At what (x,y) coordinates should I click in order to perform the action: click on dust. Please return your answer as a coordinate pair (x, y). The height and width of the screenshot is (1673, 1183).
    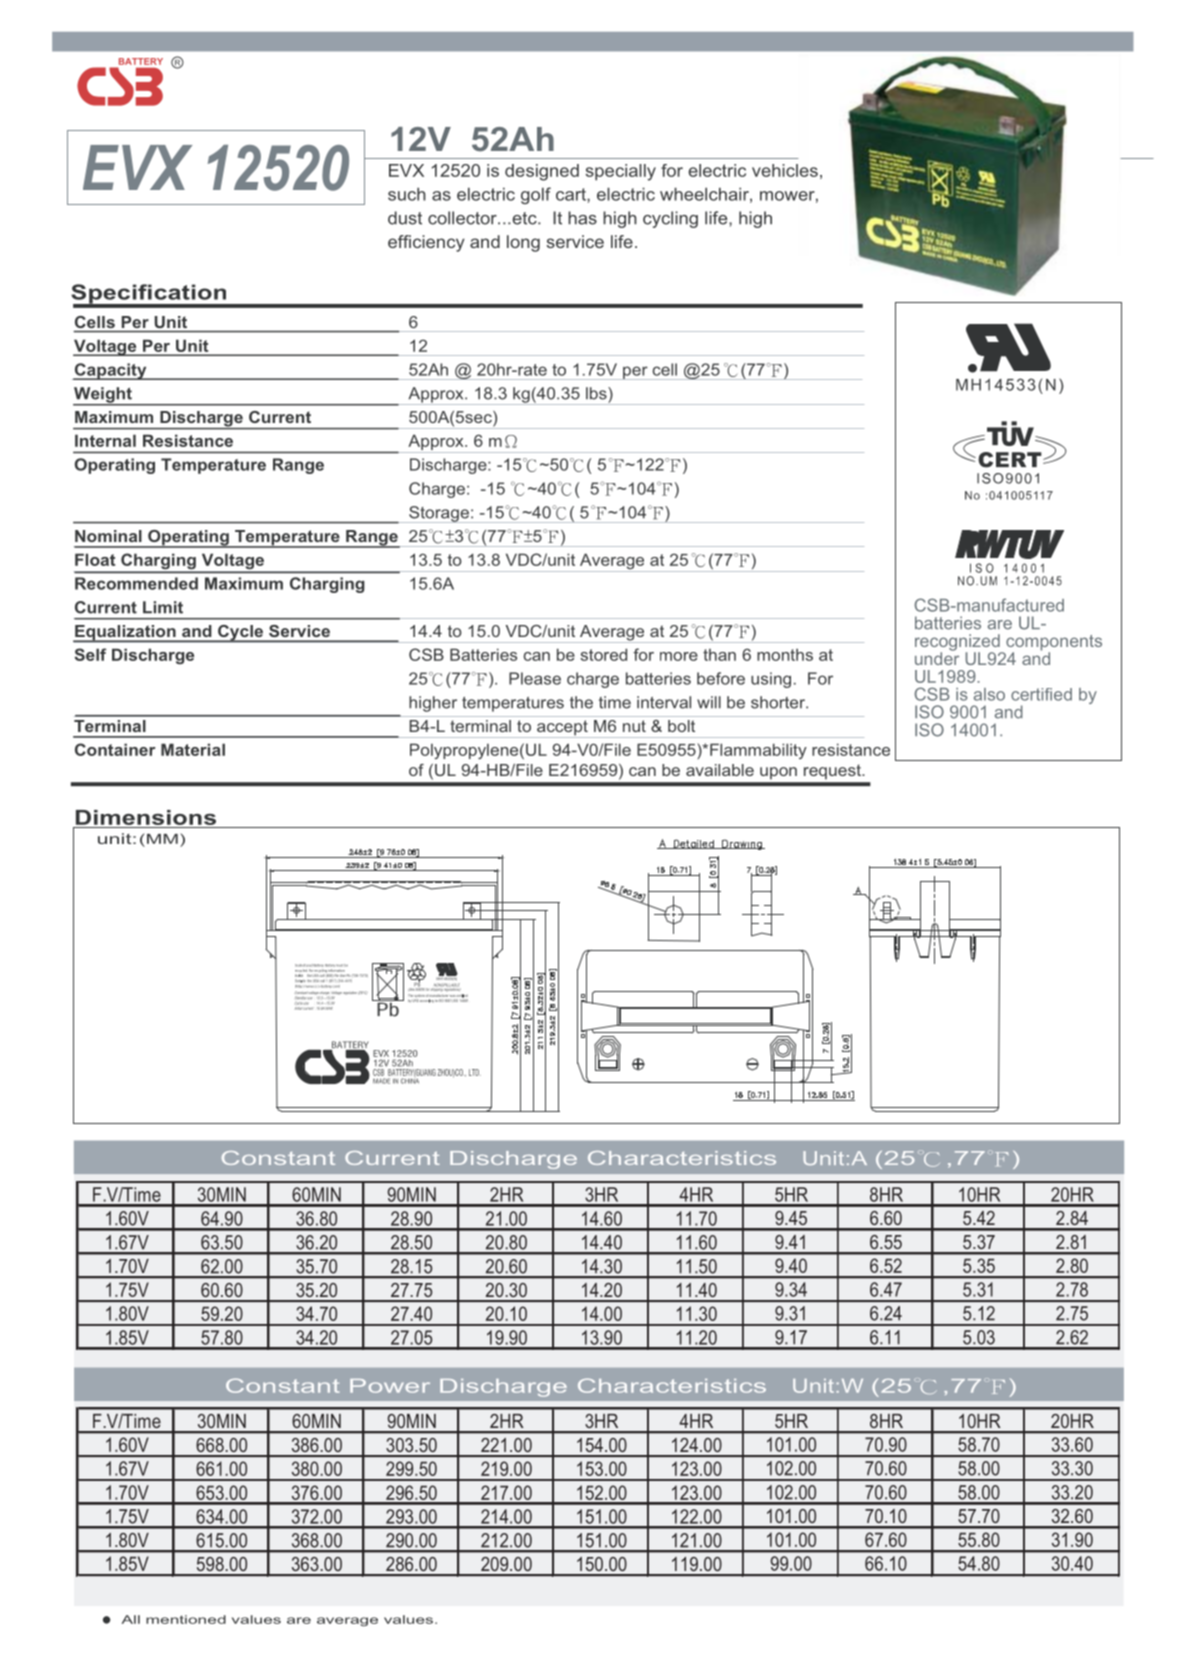
    Looking at the image, I should click on (405, 218).
